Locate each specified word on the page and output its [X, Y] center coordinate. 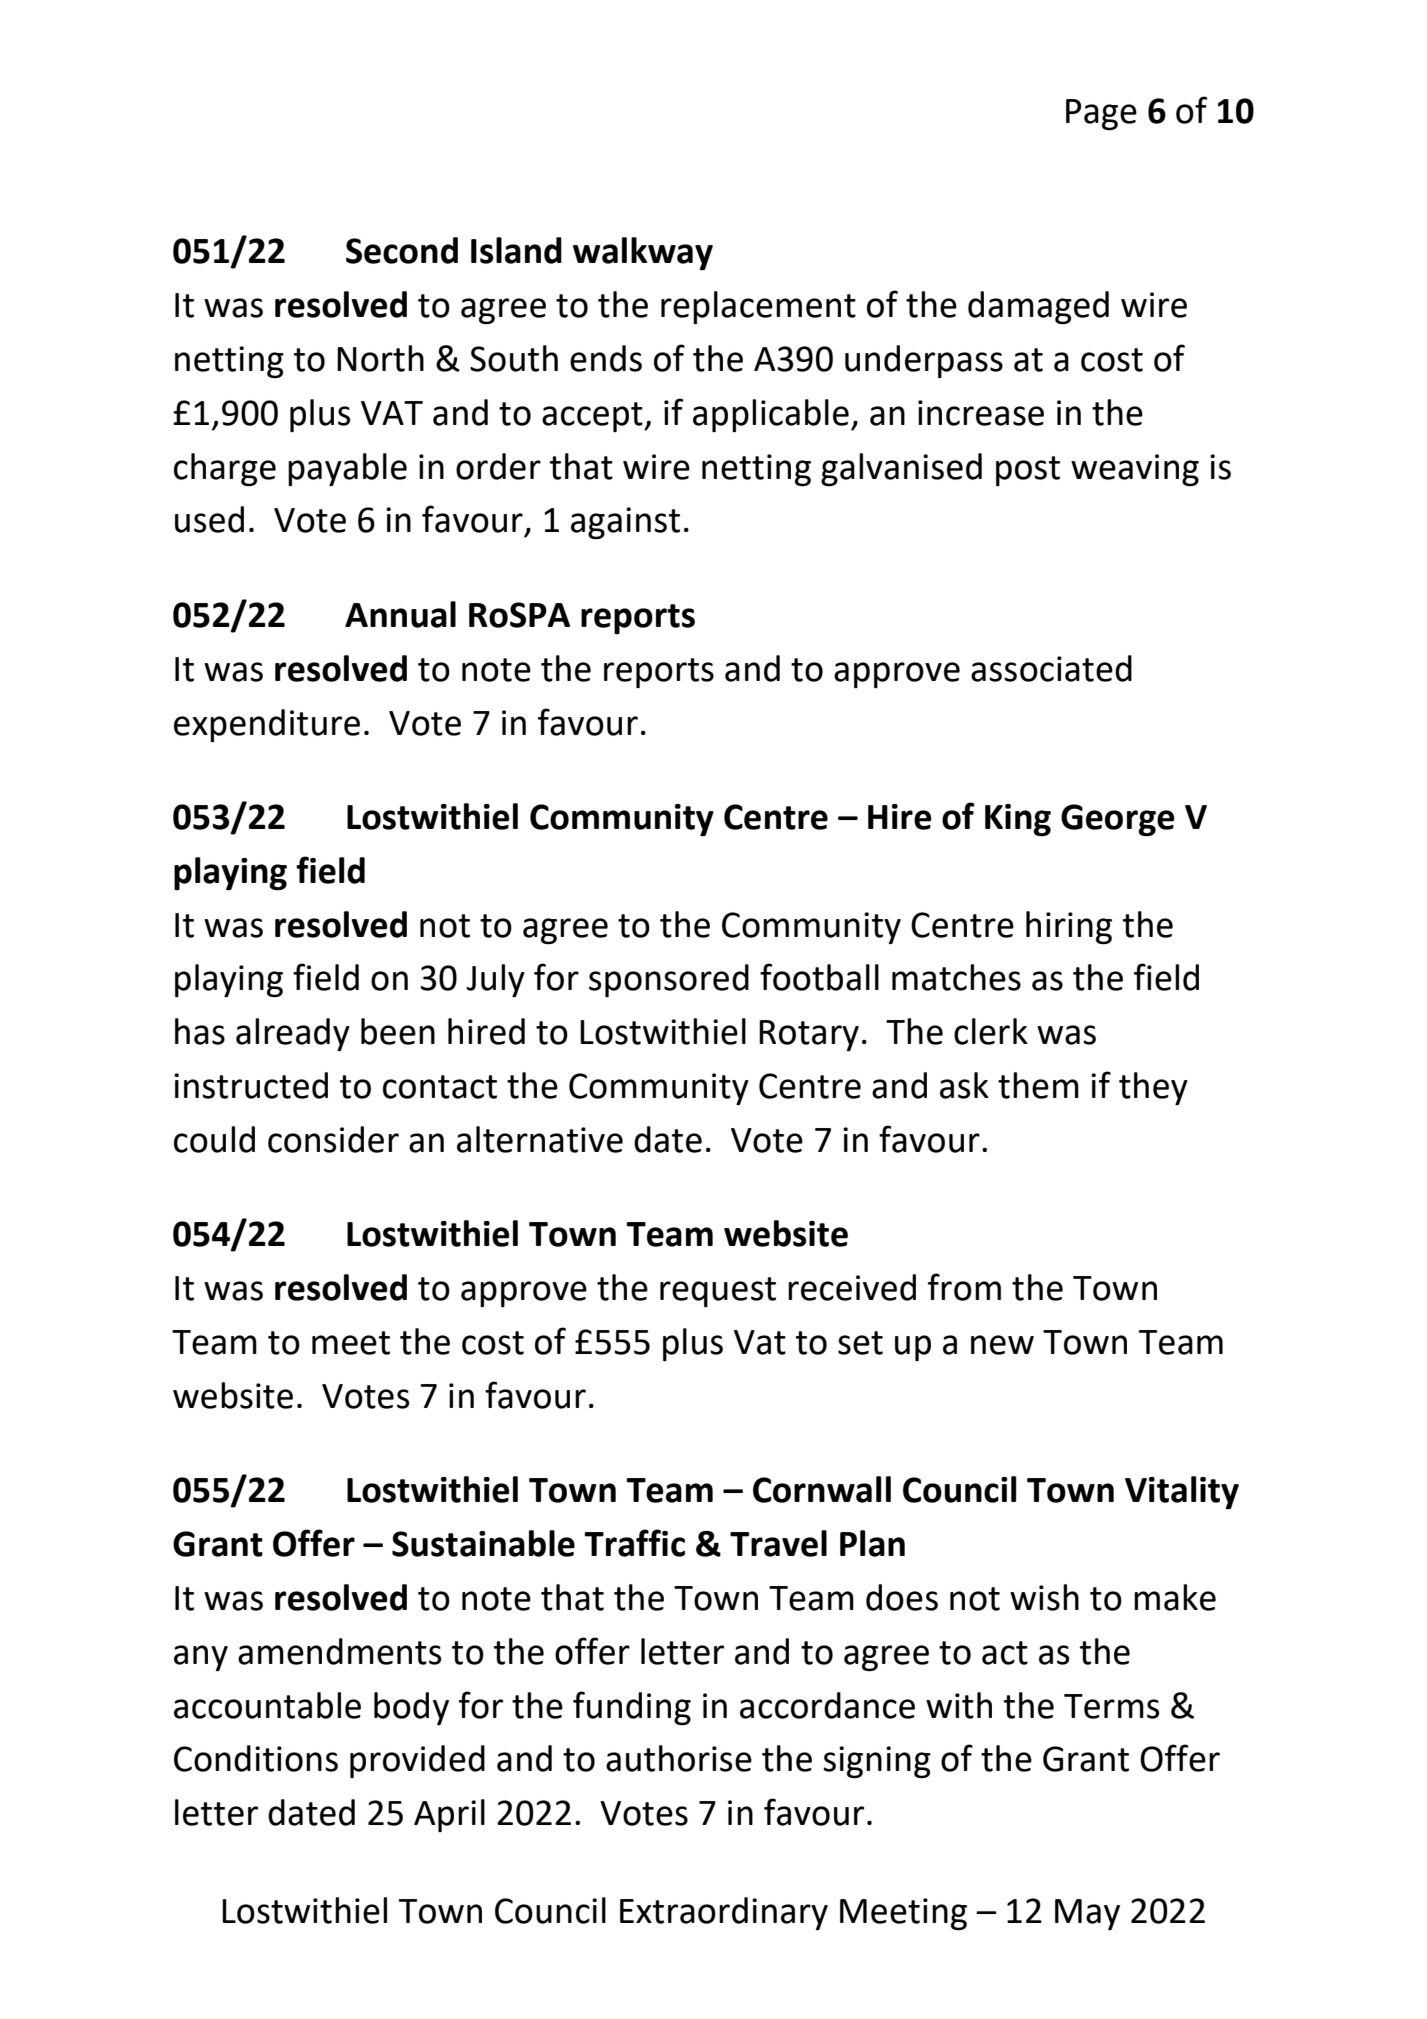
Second [402, 250]
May [1087, 1914]
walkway [643, 253]
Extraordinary [724, 1913]
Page [1101, 114]
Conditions [256, 1758]
